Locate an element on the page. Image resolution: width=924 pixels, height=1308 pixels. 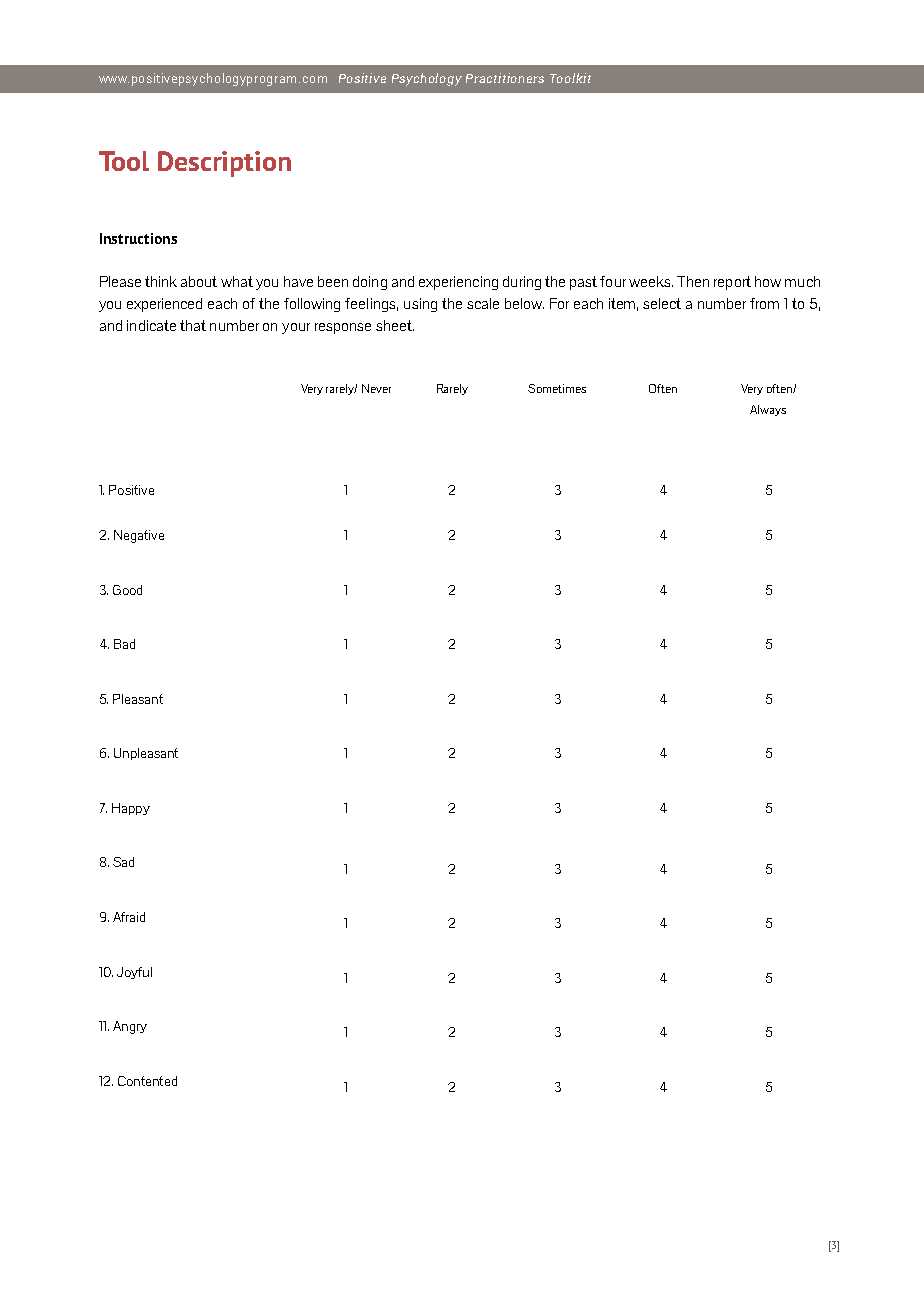
scale is located at coordinates (483, 303).
